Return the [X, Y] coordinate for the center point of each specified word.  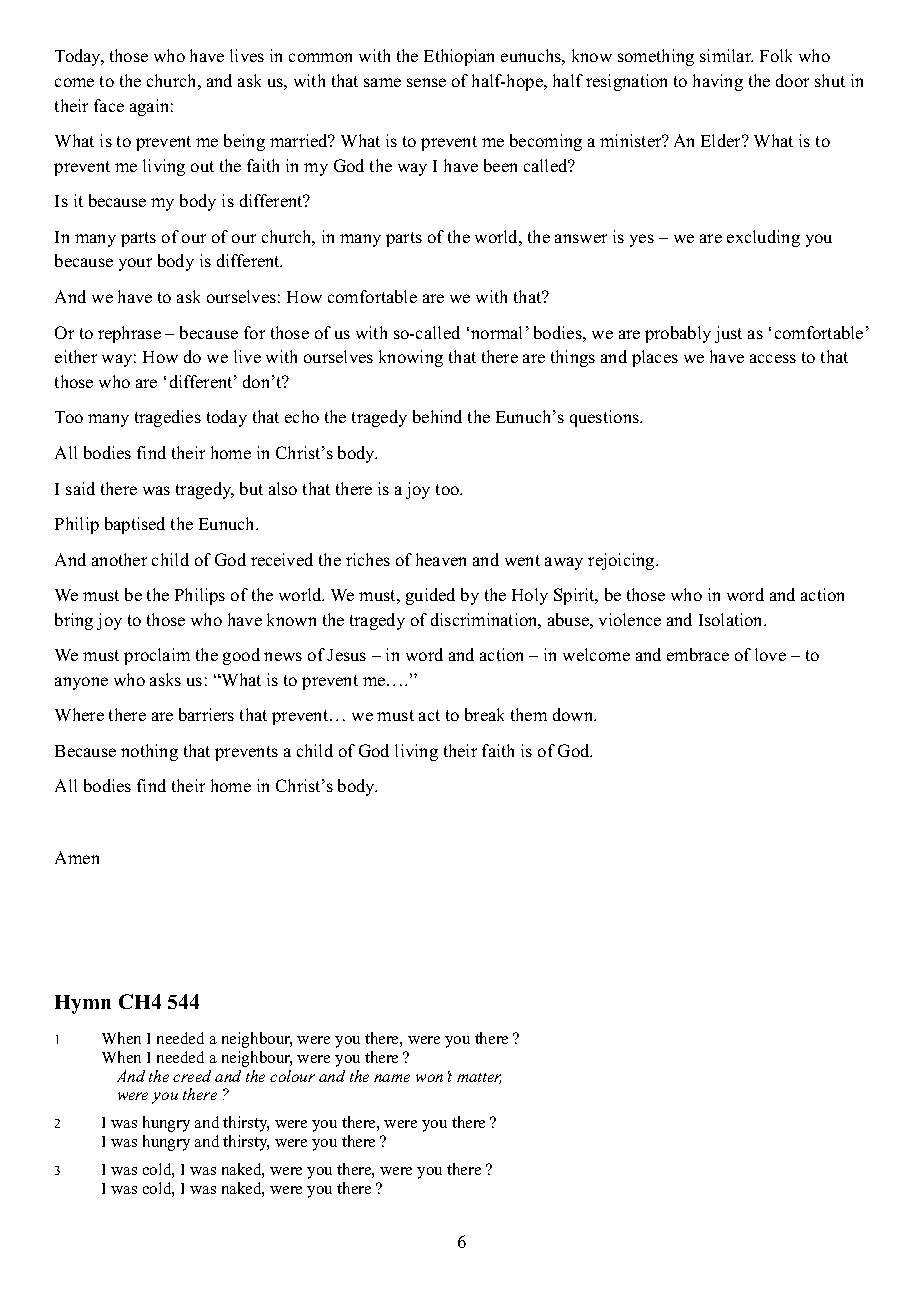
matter [479, 1078]
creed [192, 1076]
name [392, 1078]
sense [426, 82]
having [718, 82]
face [109, 105]
